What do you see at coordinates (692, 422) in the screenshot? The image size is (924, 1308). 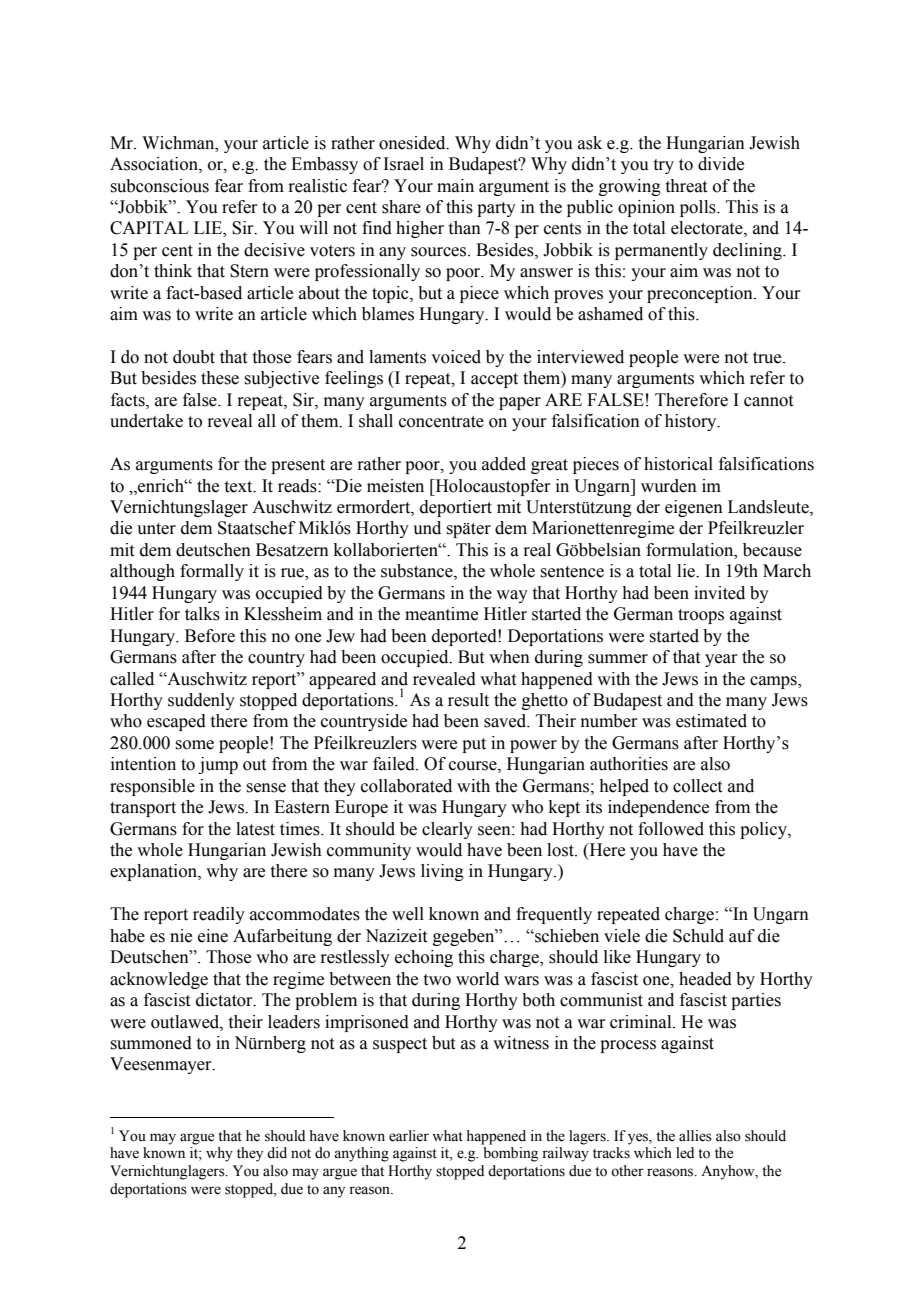 I see `history` at bounding box center [692, 422].
